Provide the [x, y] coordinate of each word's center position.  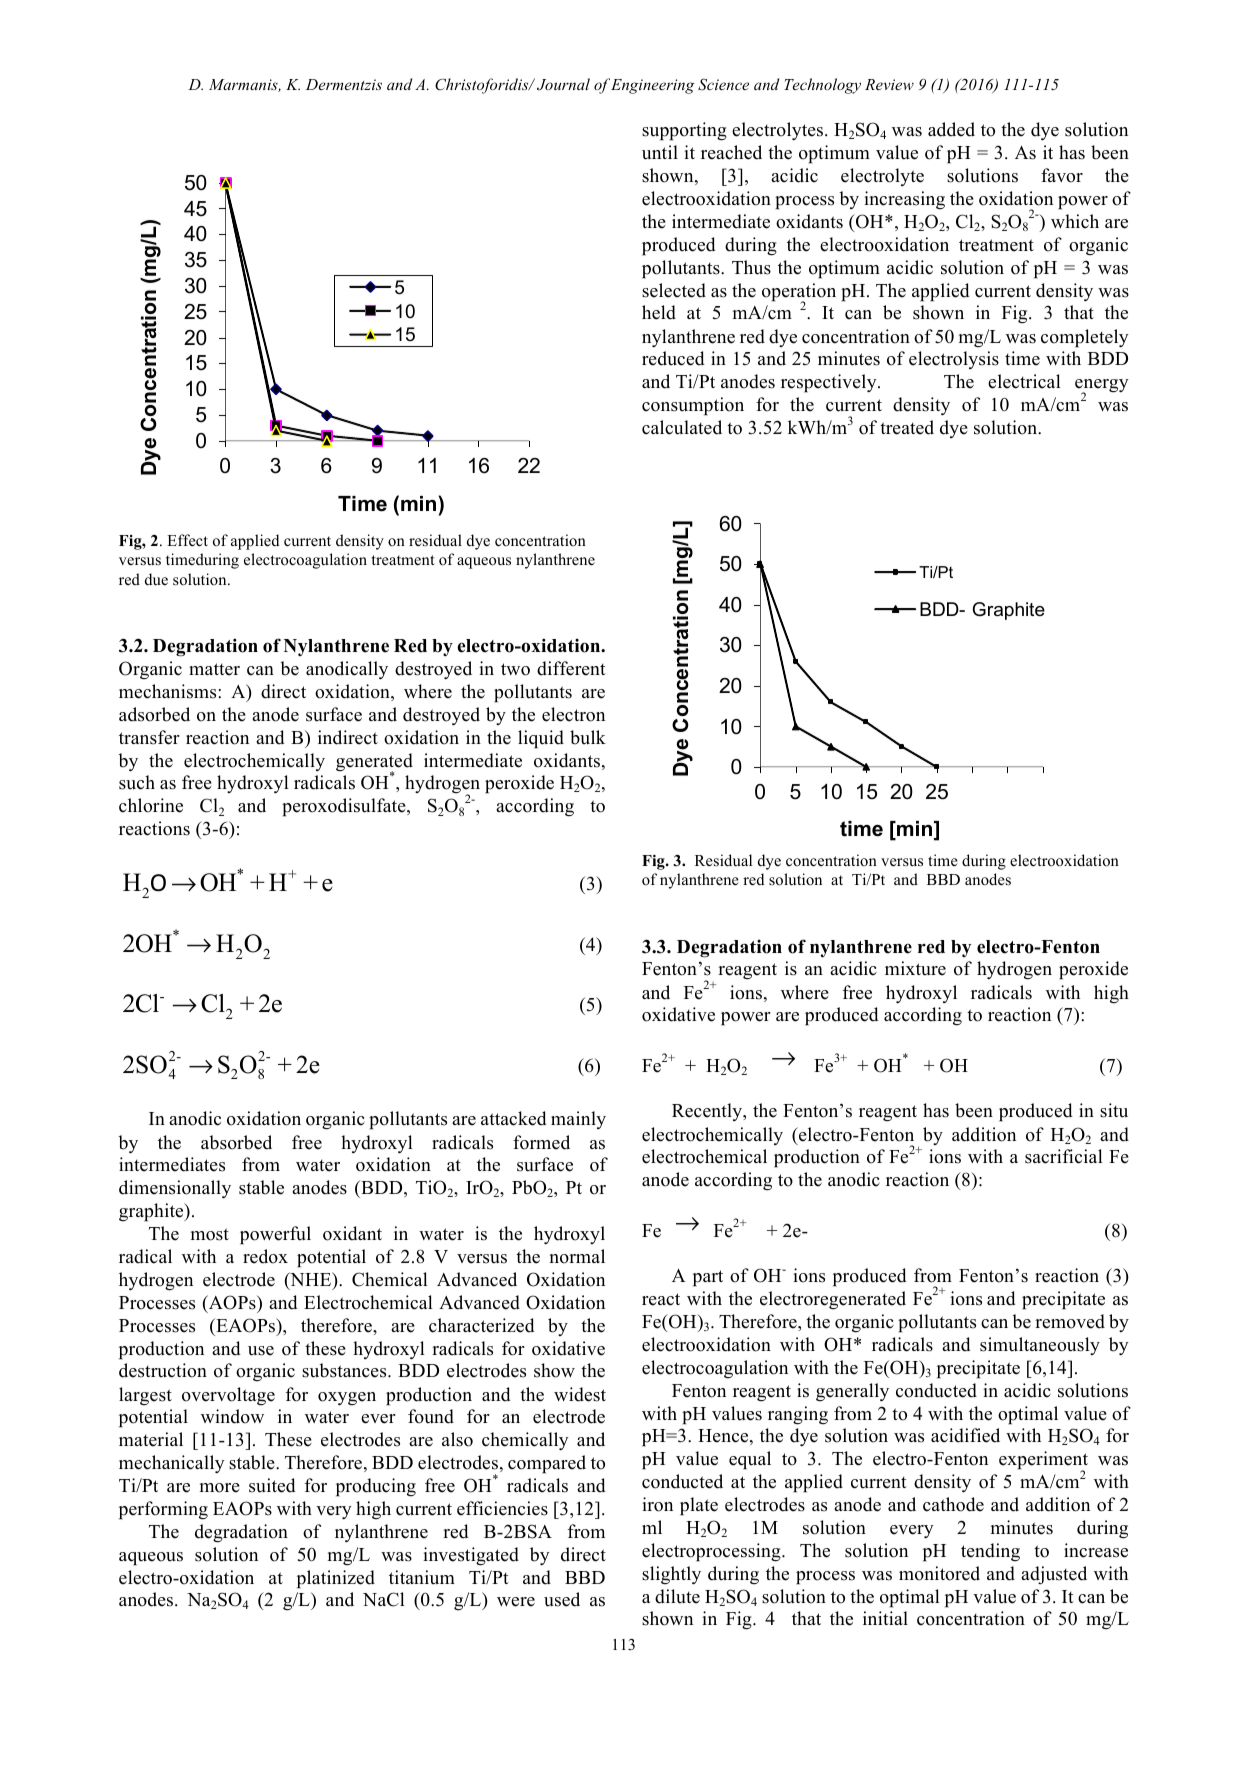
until [660, 152]
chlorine [151, 805]
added [951, 129]
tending [990, 1552]
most [210, 1234]
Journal [563, 84]
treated [907, 427]
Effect [187, 540]
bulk [588, 737]
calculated [682, 427]
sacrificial [1064, 1156]
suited [272, 1485]
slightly [671, 1575]
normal [577, 1256]
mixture [915, 968]
